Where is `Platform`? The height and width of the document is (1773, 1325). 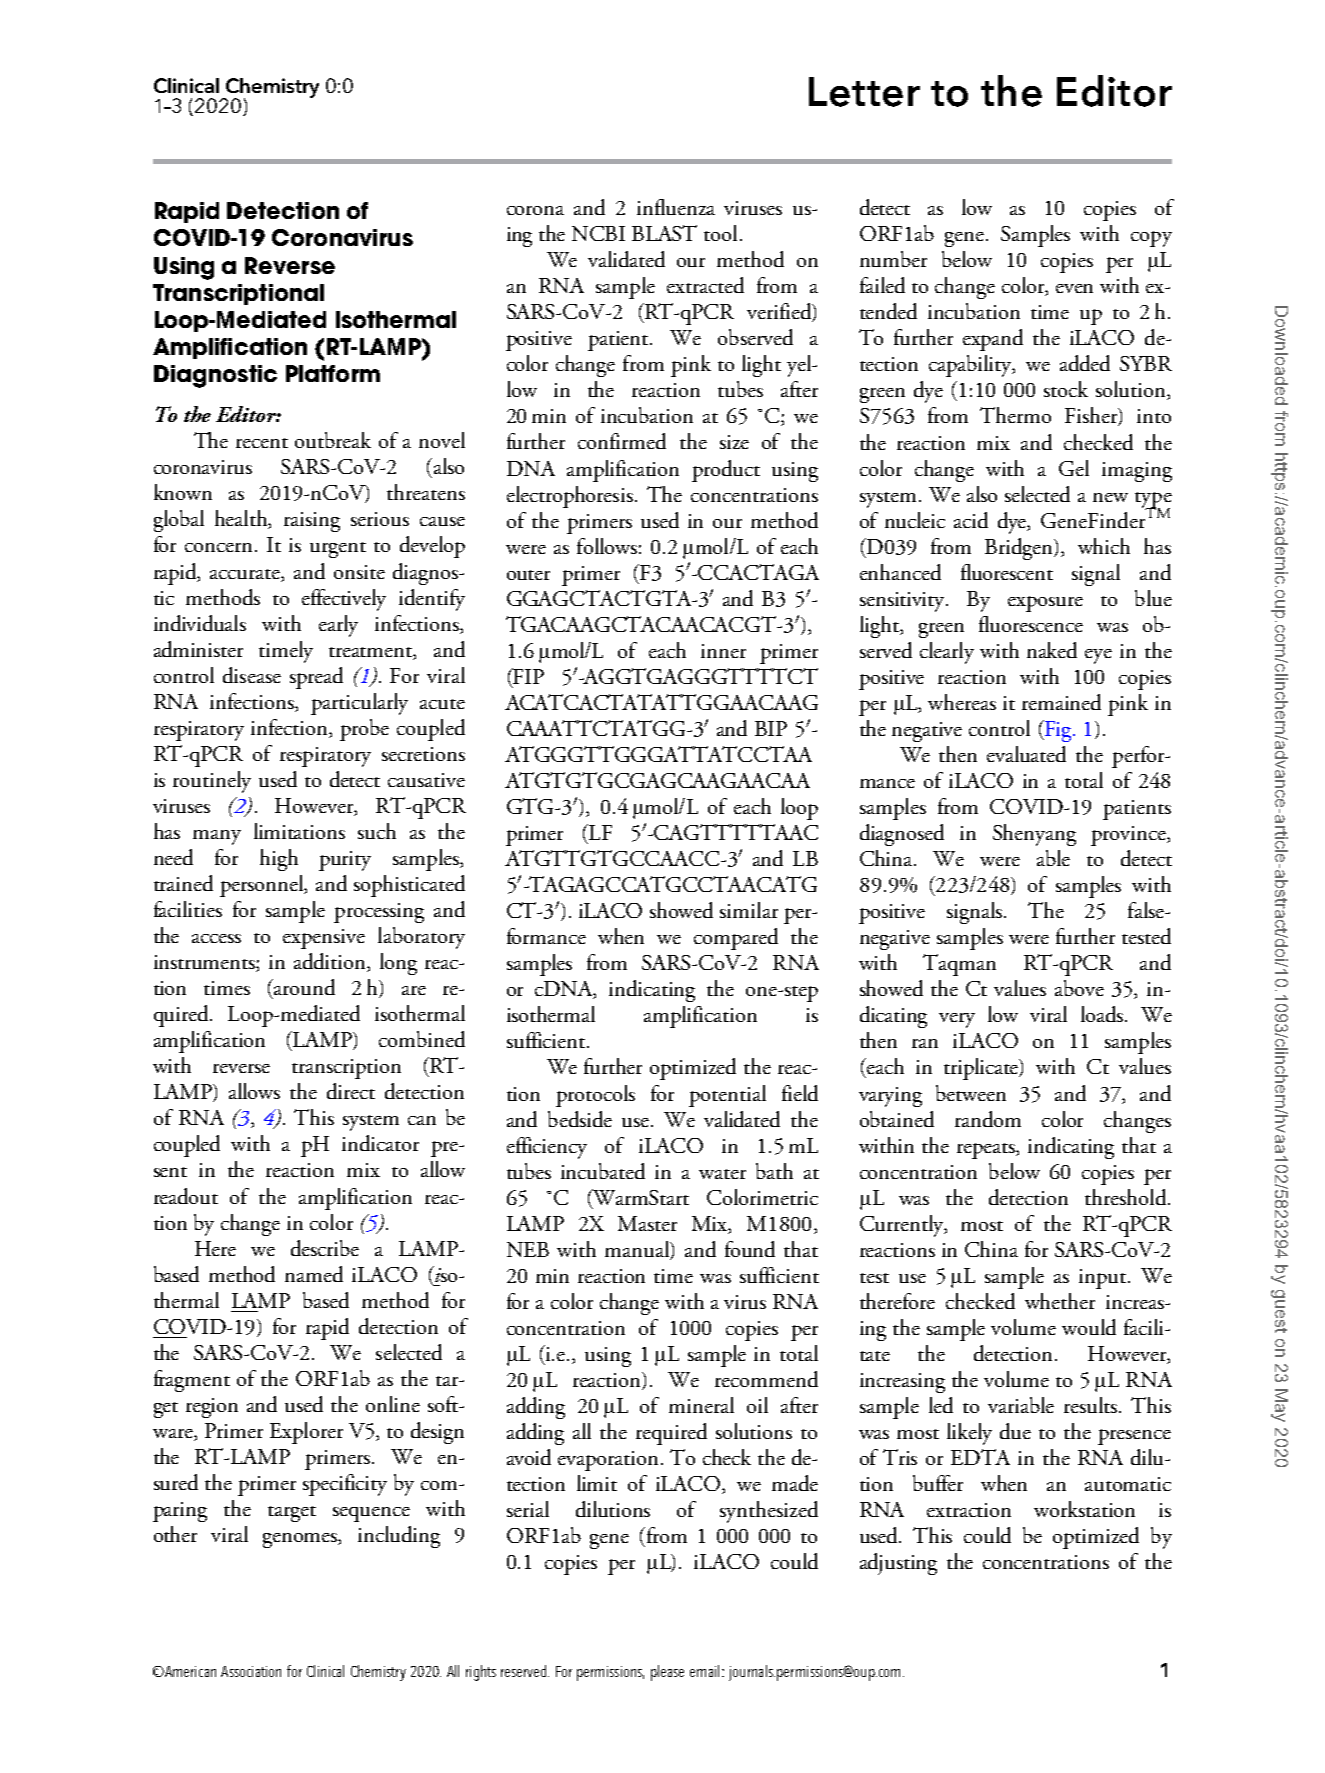 Platform is located at coordinates (333, 373).
